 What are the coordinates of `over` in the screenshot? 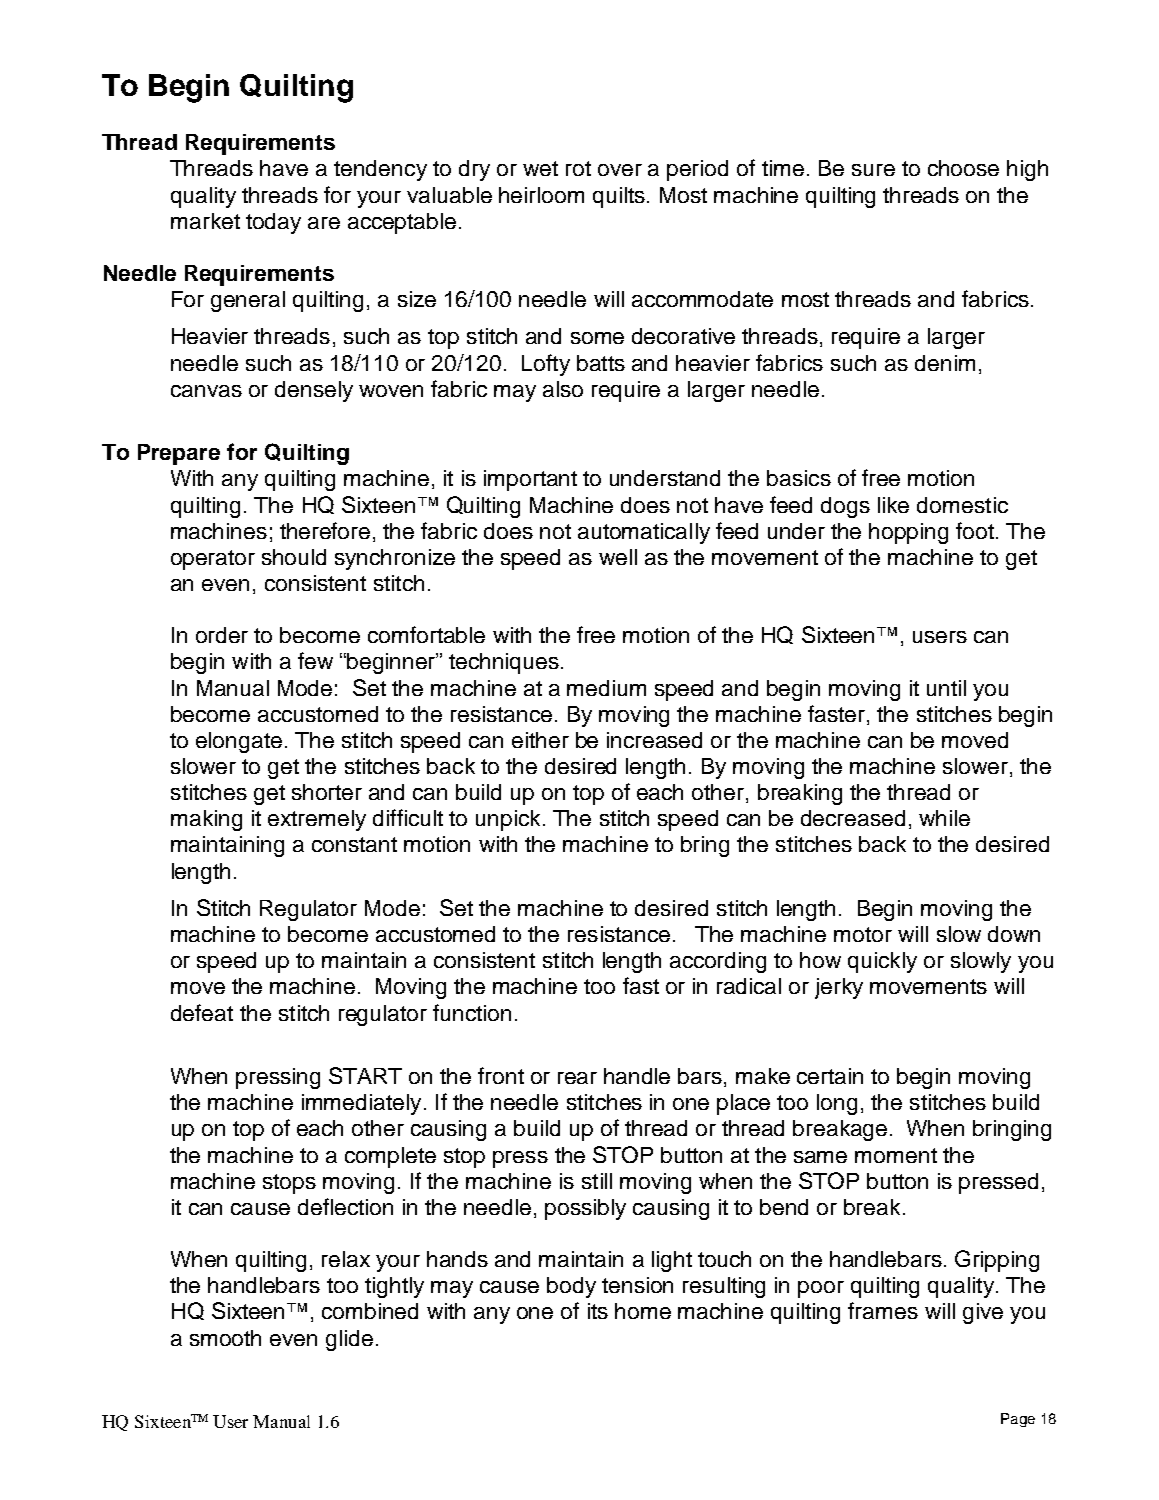 It's located at (620, 170).
